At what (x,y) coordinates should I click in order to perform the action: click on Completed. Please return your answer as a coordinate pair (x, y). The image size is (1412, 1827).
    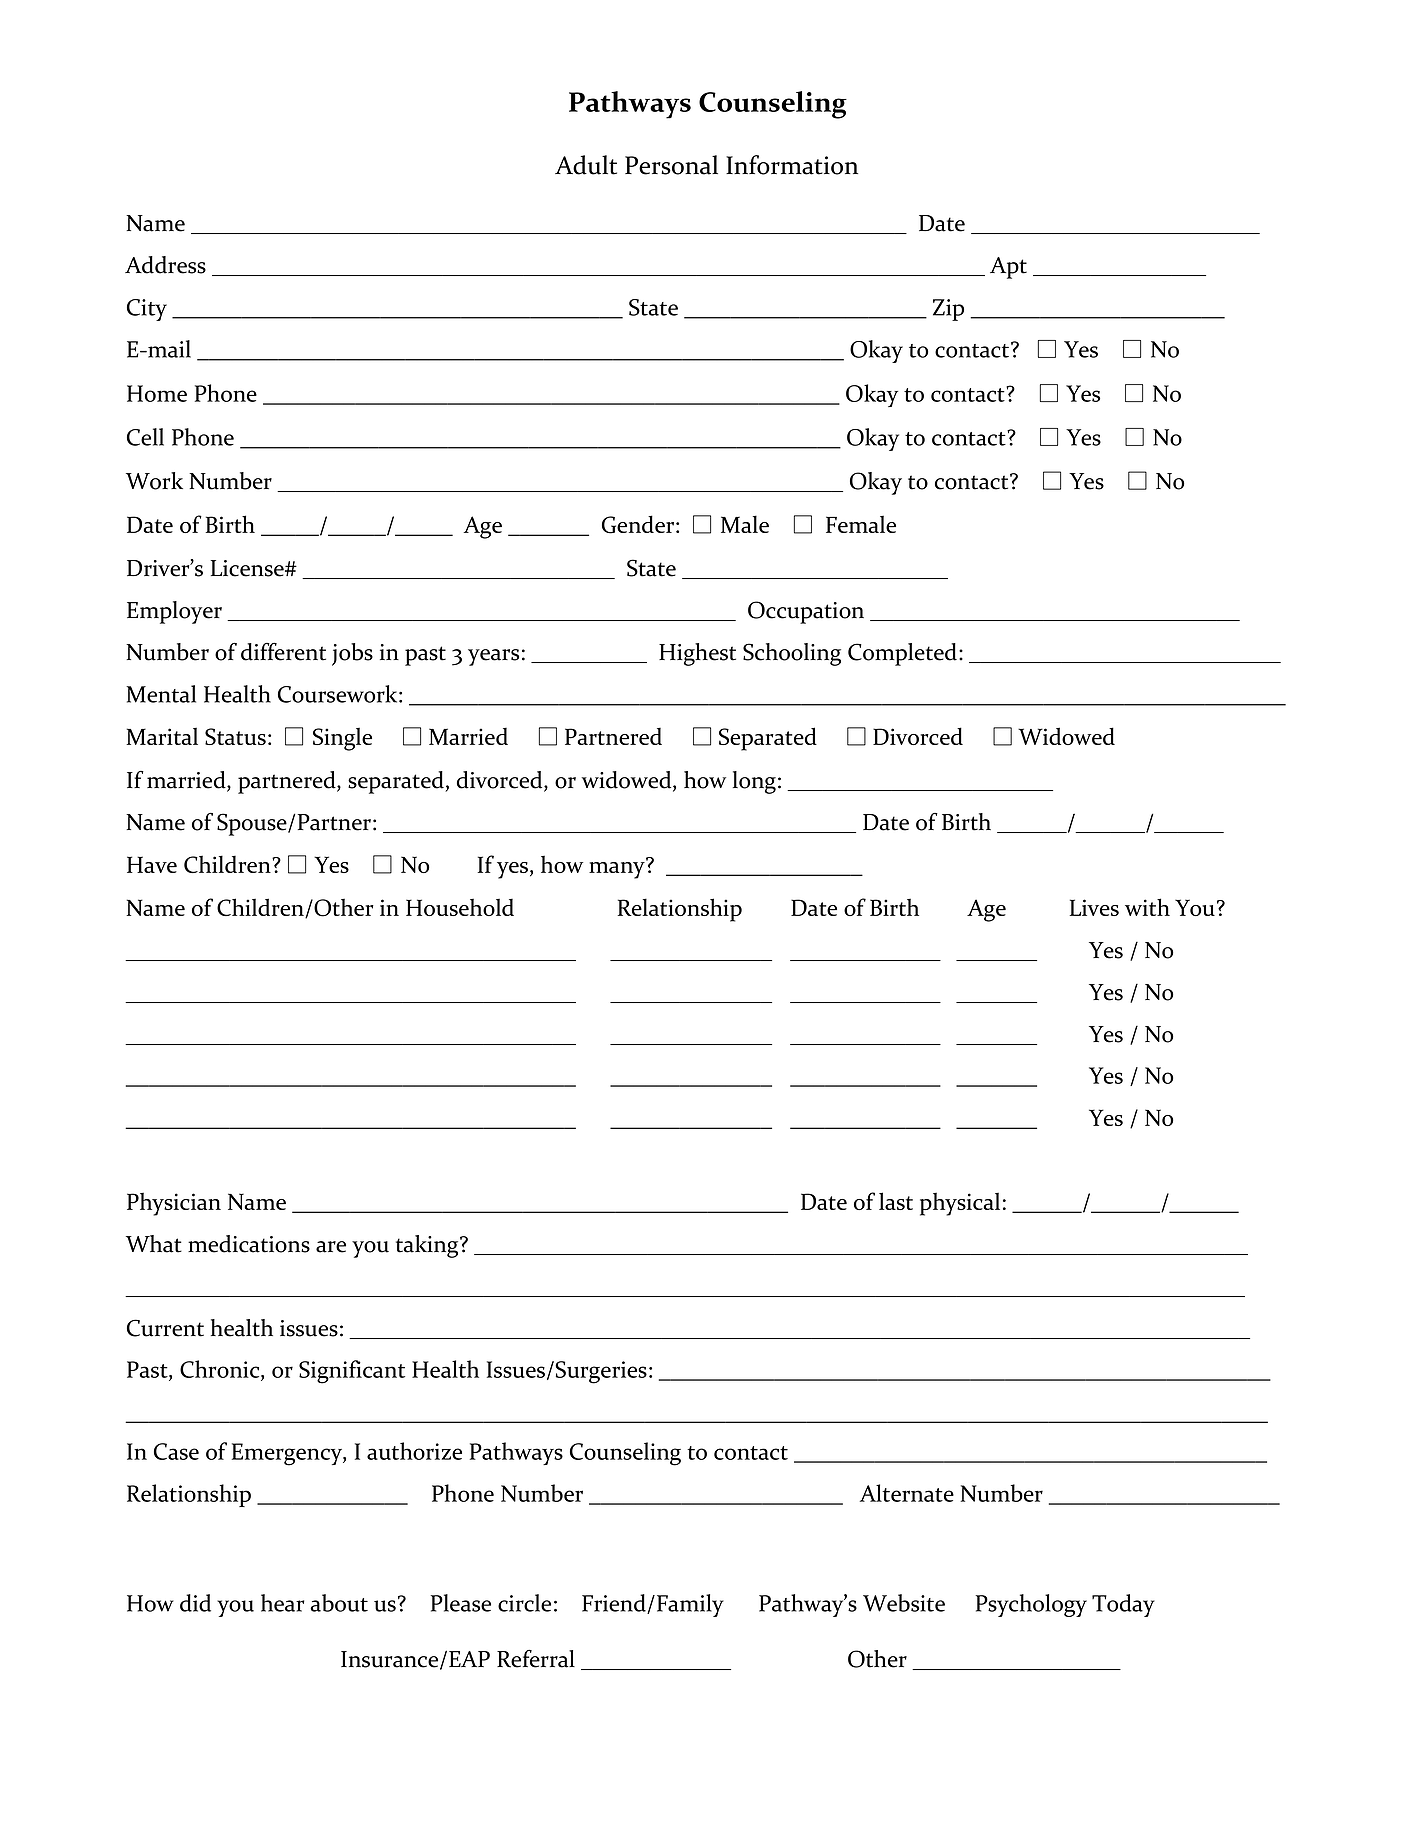
    Looking at the image, I should click on (902, 654).
